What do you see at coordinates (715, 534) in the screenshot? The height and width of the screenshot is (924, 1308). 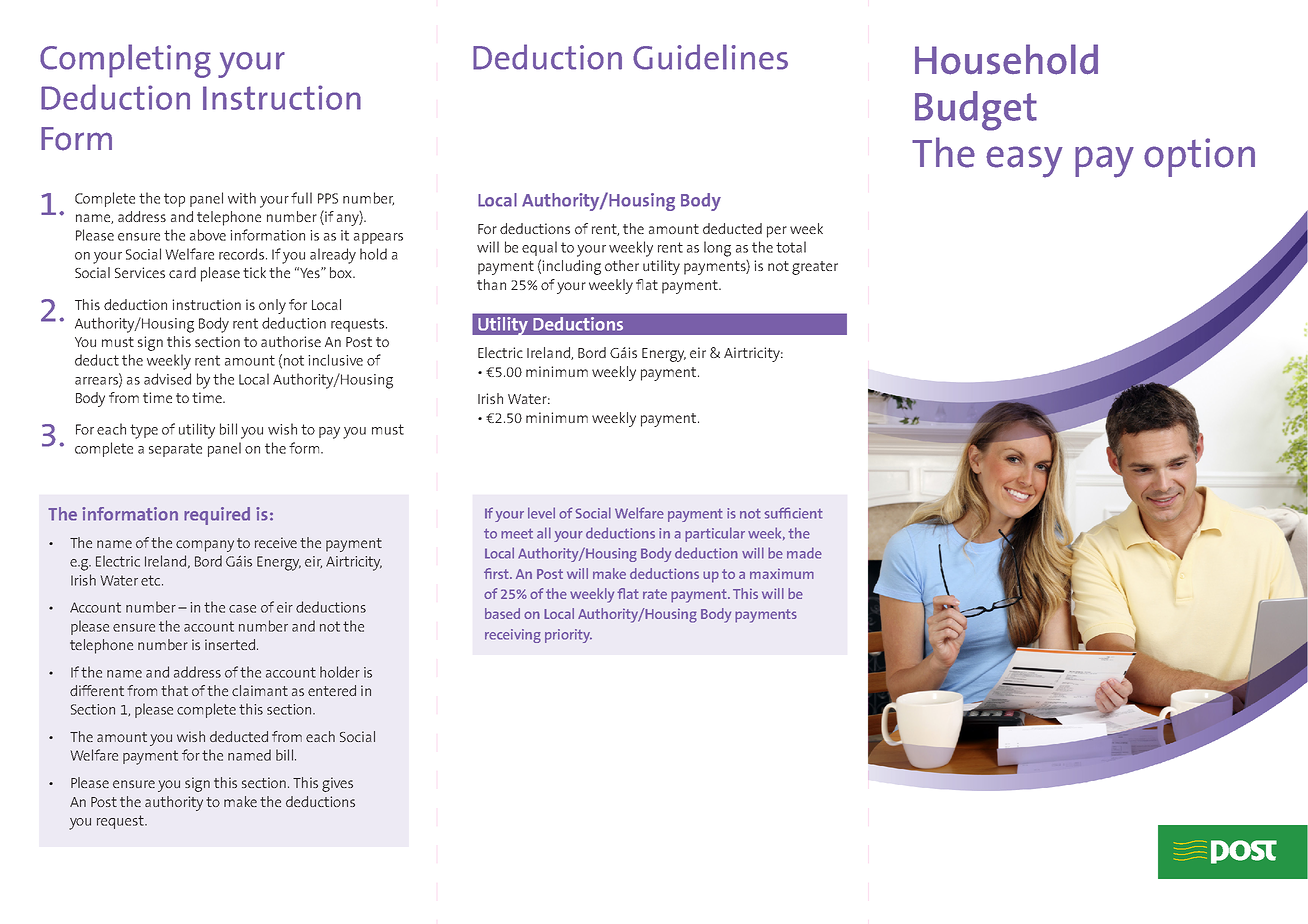 I see `particular` at bounding box center [715, 534].
